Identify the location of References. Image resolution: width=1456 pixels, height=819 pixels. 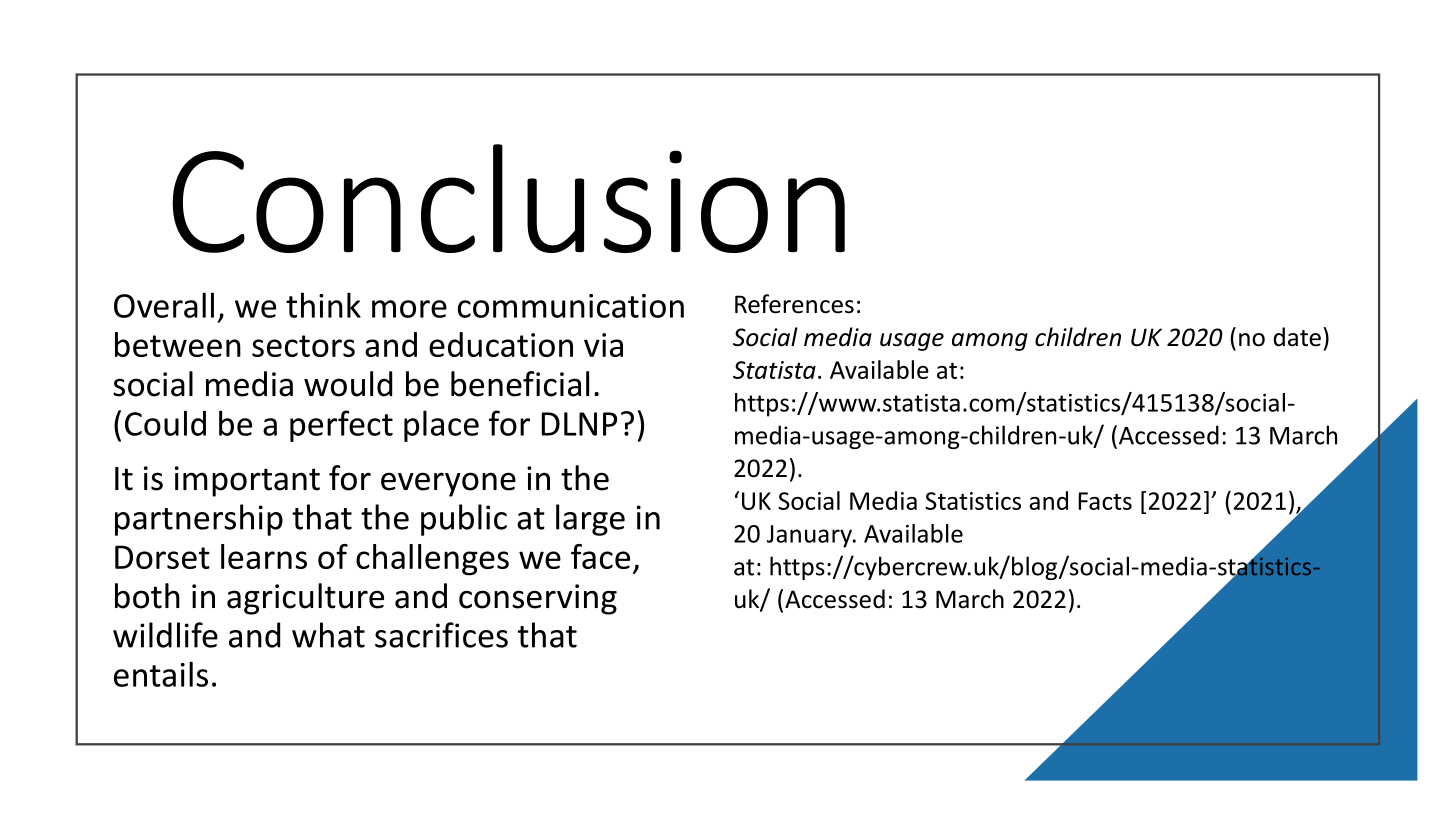
(794, 304).
